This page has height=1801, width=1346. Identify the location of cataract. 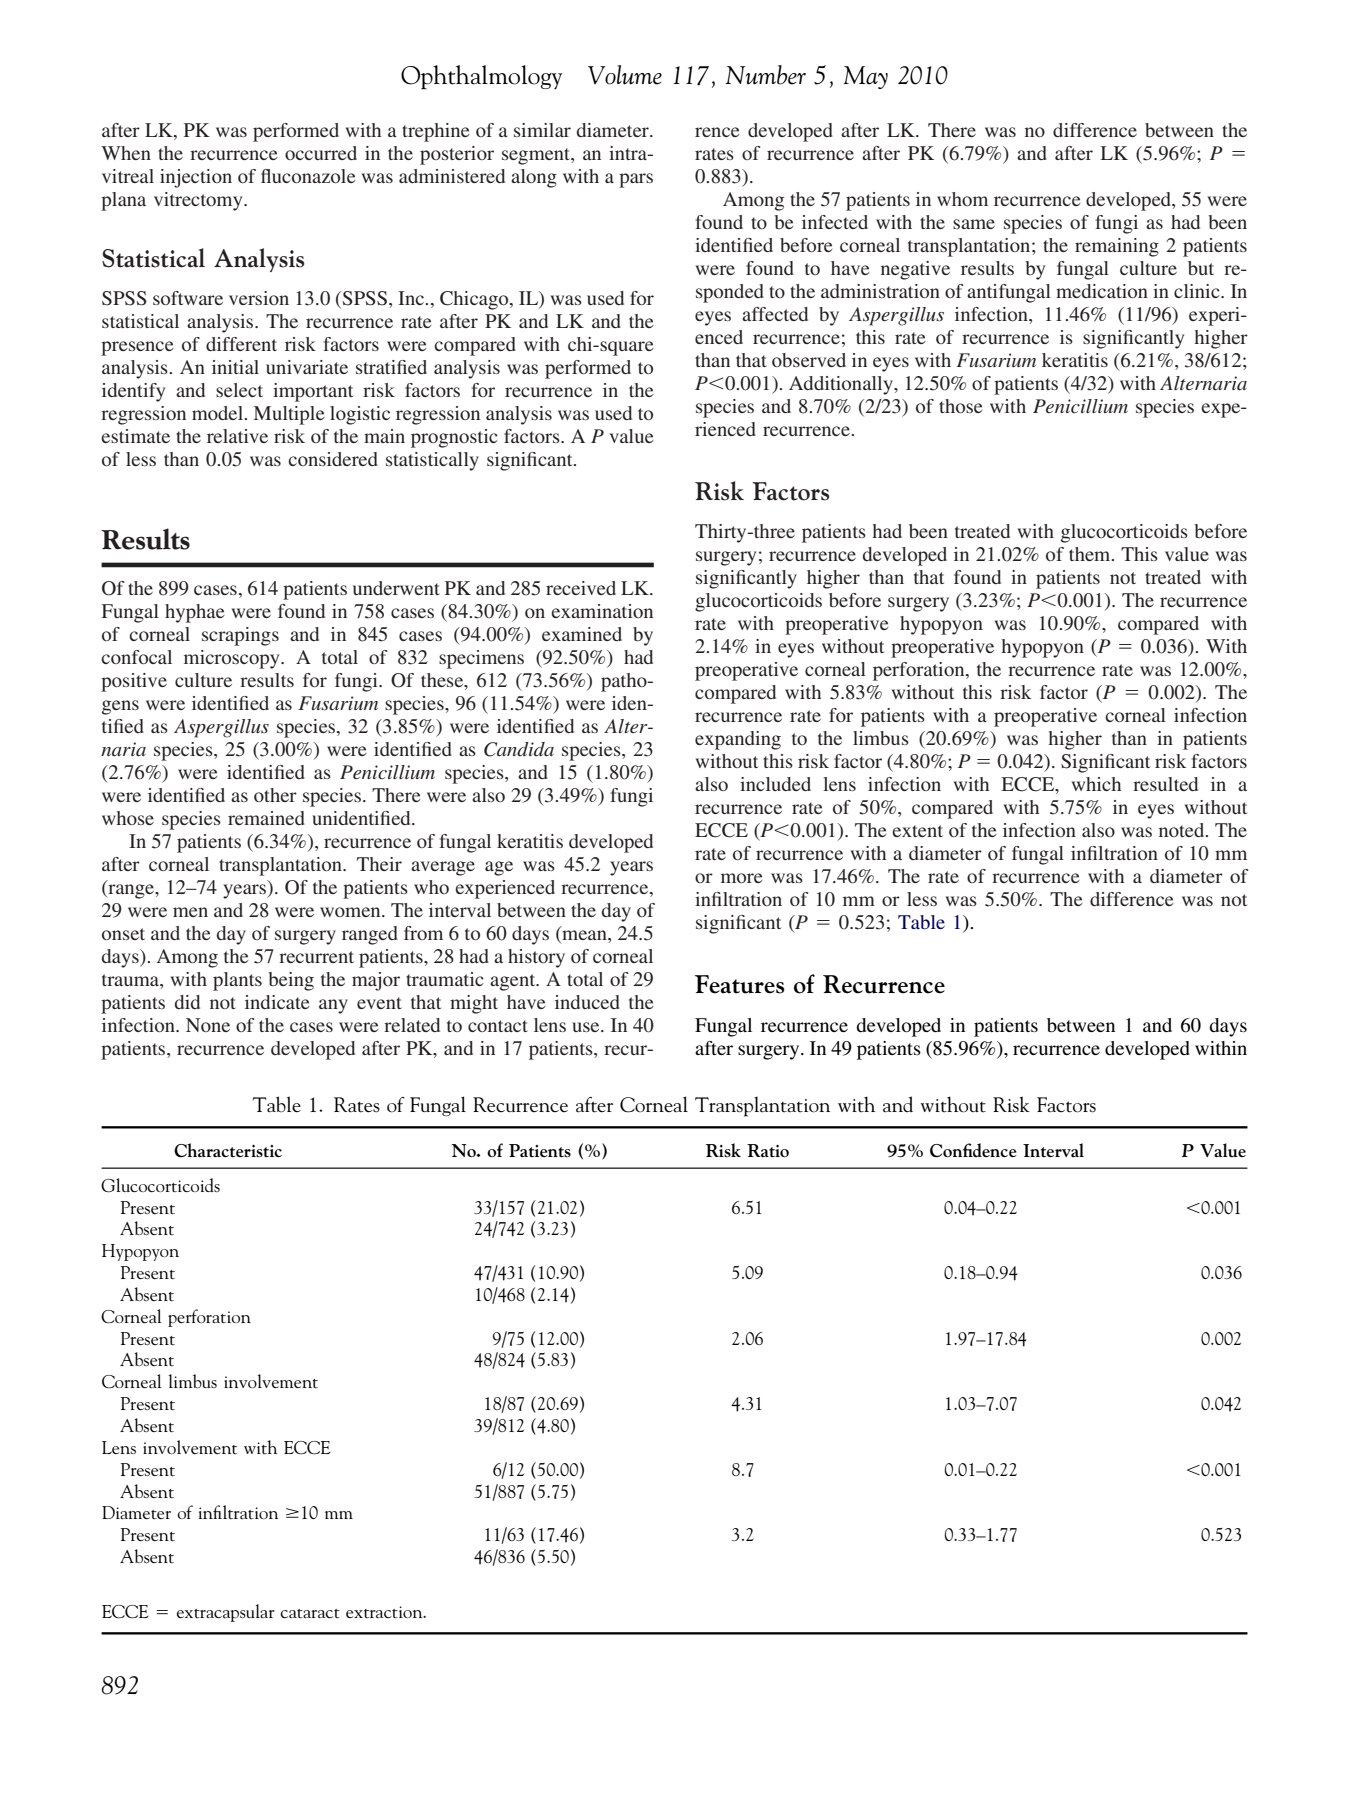
(310, 1613).
